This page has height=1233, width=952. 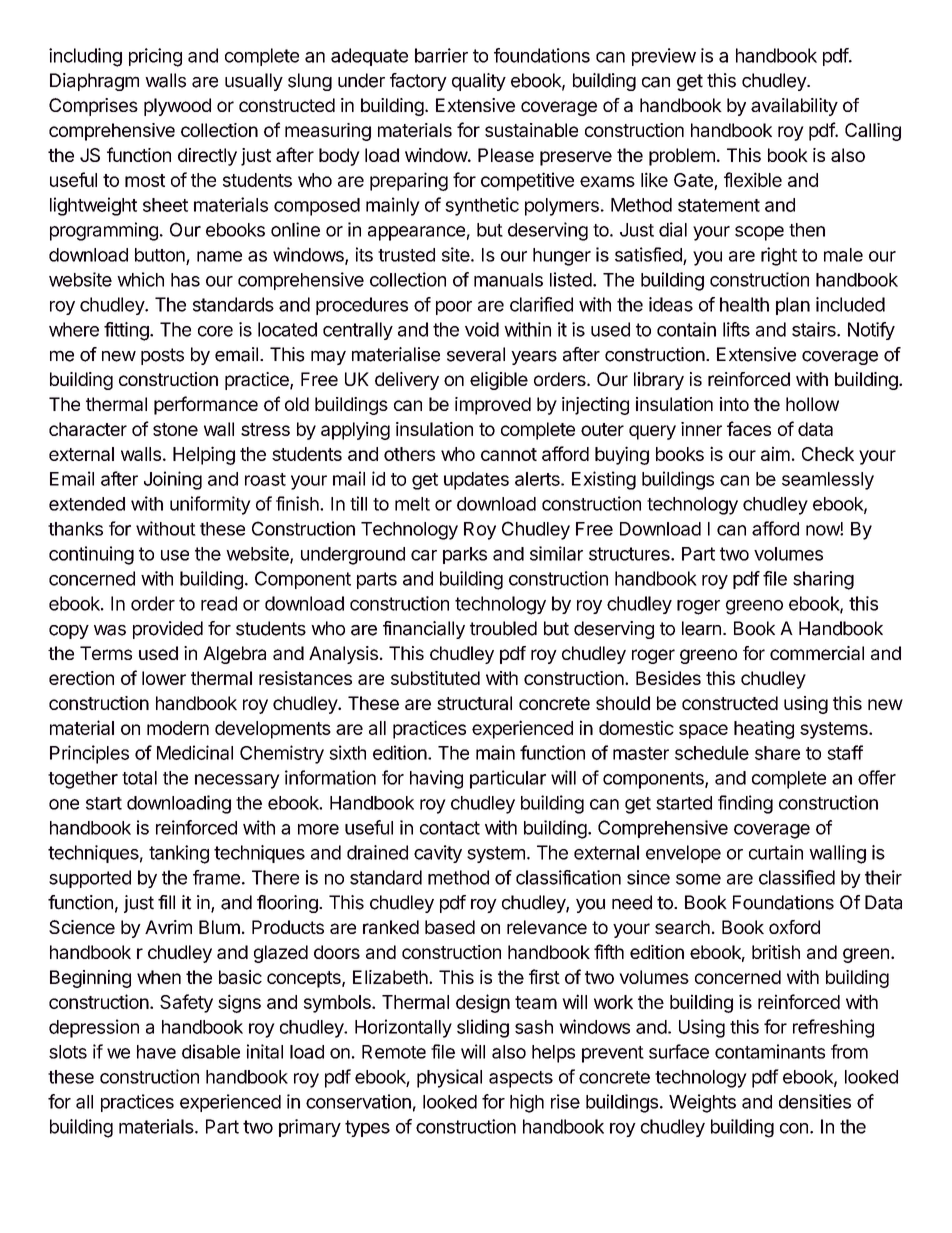 What do you see at coordinates (155, 57) in the page?
I see `pricing` at bounding box center [155, 57].
